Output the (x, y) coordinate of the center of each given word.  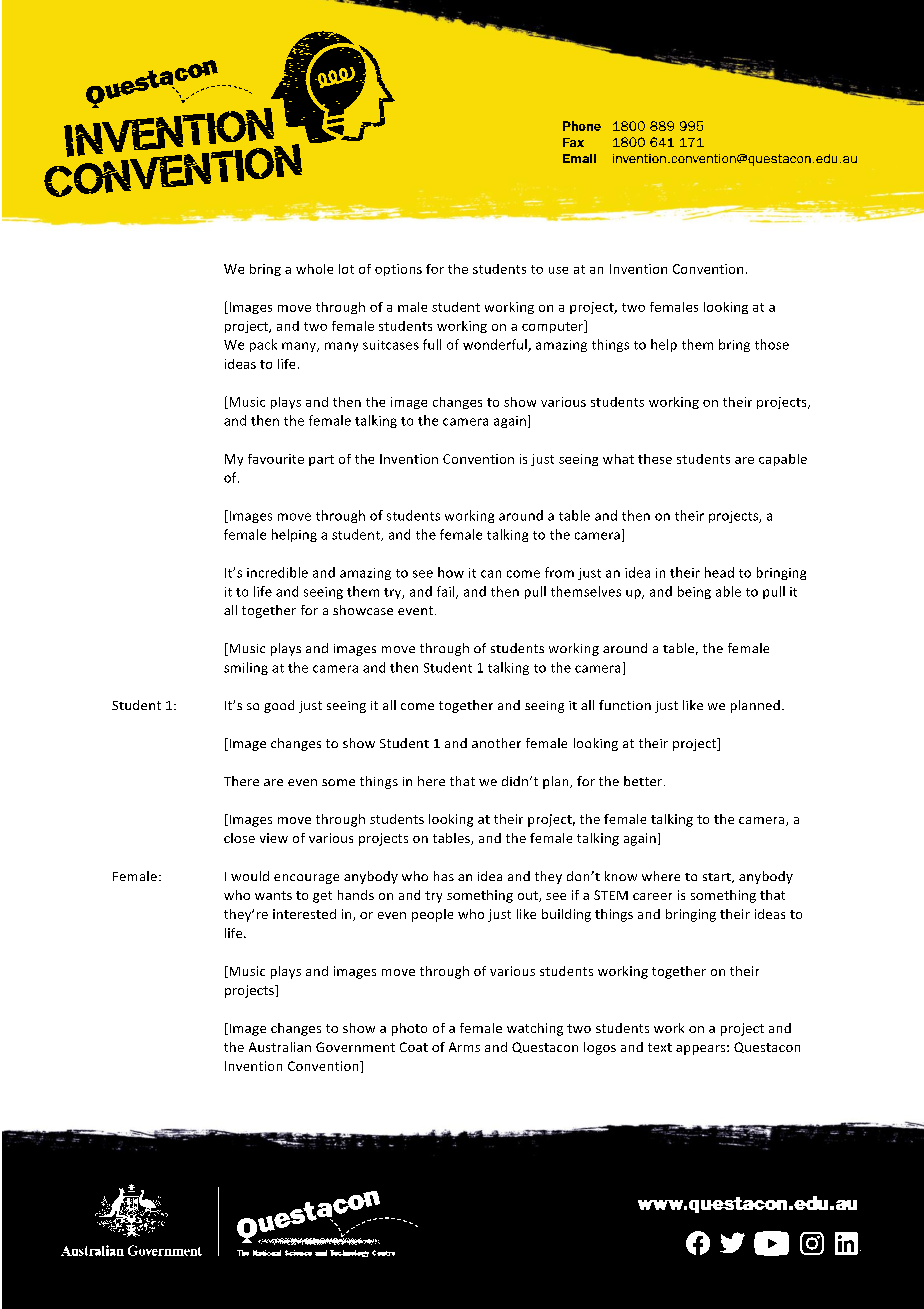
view (274, 838)
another (496, 743)
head (719, 572)
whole (314, 269)
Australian (280, 1047)
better (644, 781)
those (772, 344)
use (558, 270)
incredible (277, 572)
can (491, 574)
